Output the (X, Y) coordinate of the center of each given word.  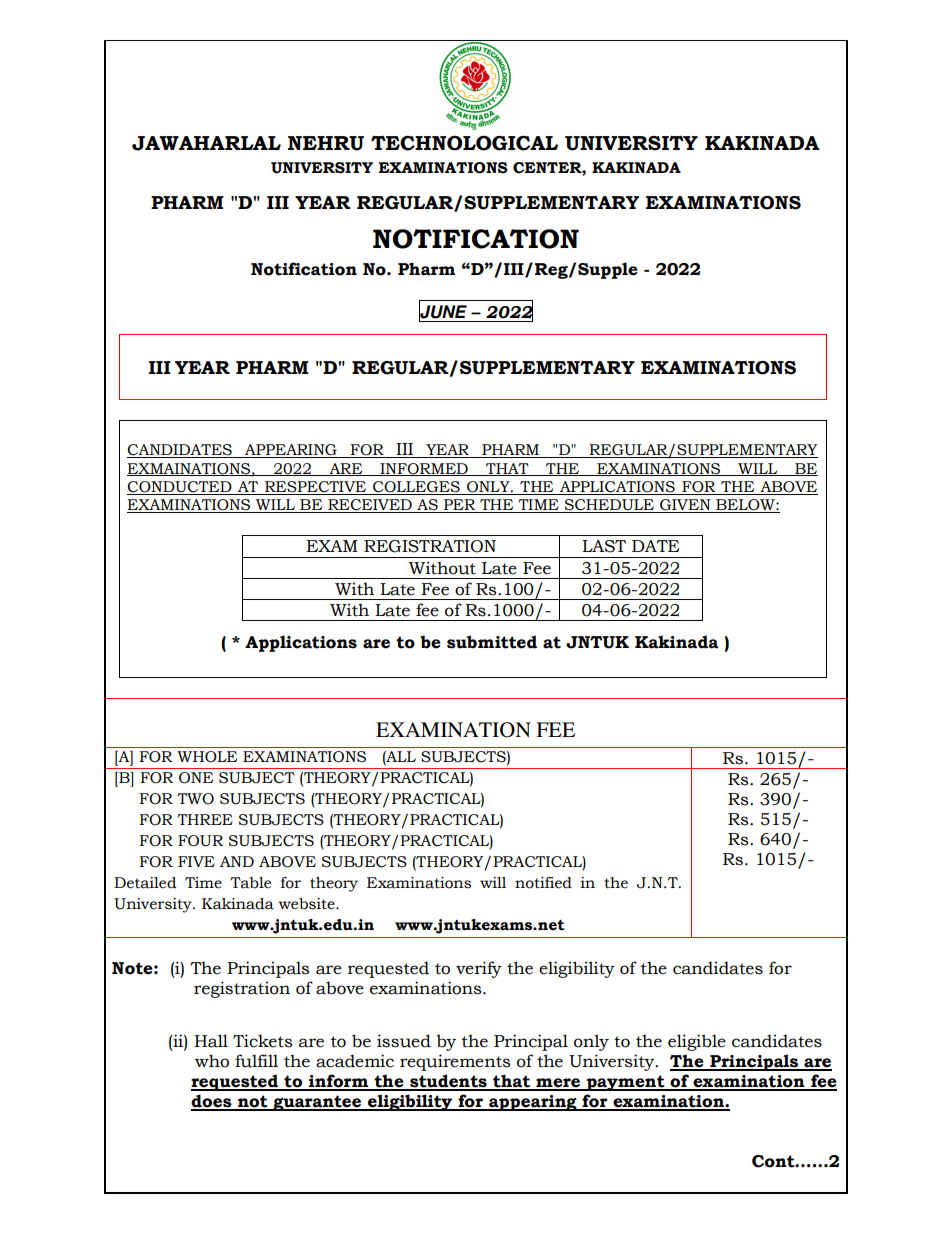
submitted (492, 642)
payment (626, 1083)
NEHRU (326, 143)
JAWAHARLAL (206, 143)
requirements (455, 1062)
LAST (604, 546)
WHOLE (207, 757)
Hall (211, 1041)
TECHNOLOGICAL (464, 143)
